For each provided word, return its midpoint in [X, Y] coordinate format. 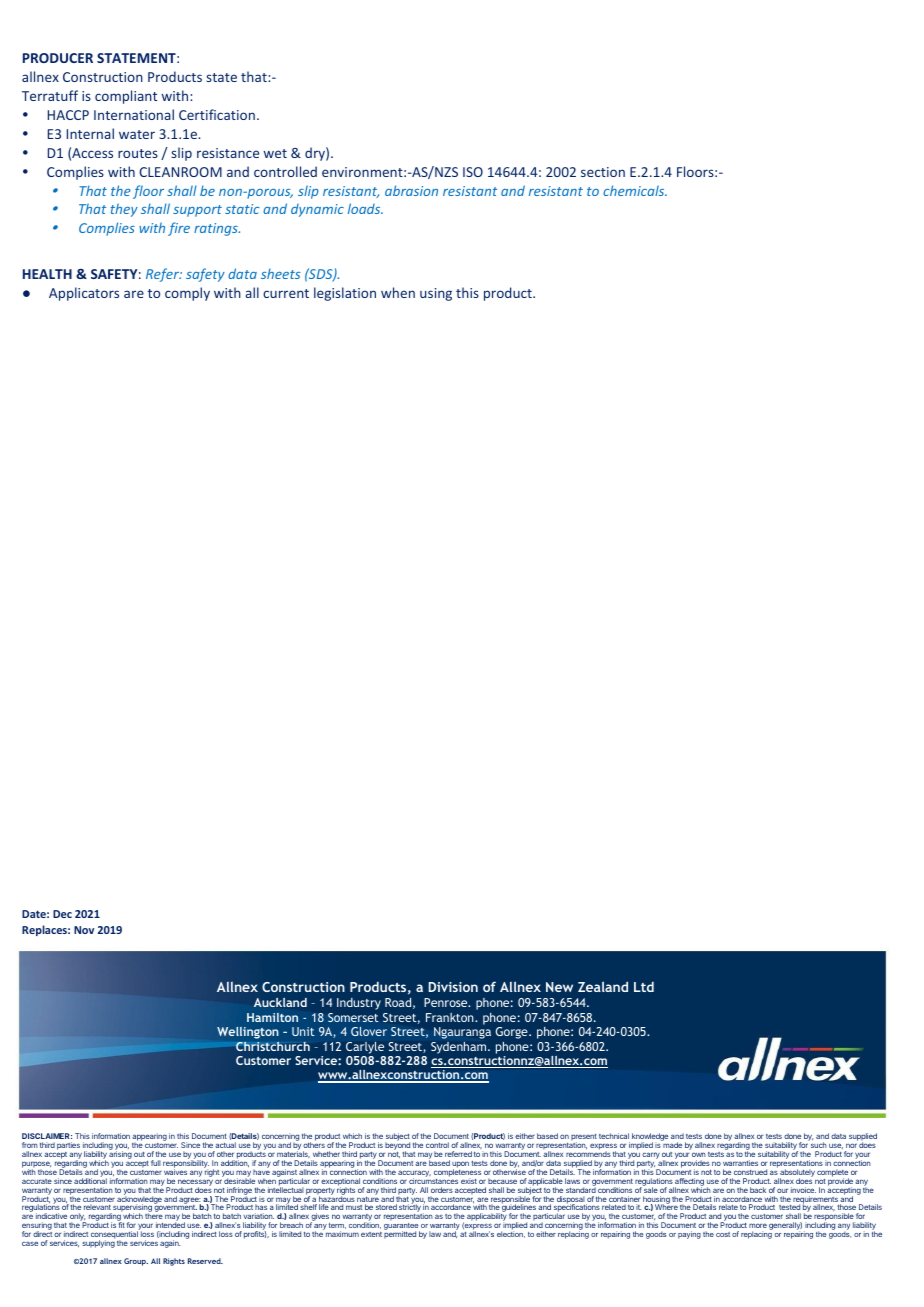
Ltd [644, 987]
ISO [473, 172]
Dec [62, 914]
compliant [126, 97]
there [154, 1216]
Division [453, 987]
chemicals [635, 190]
